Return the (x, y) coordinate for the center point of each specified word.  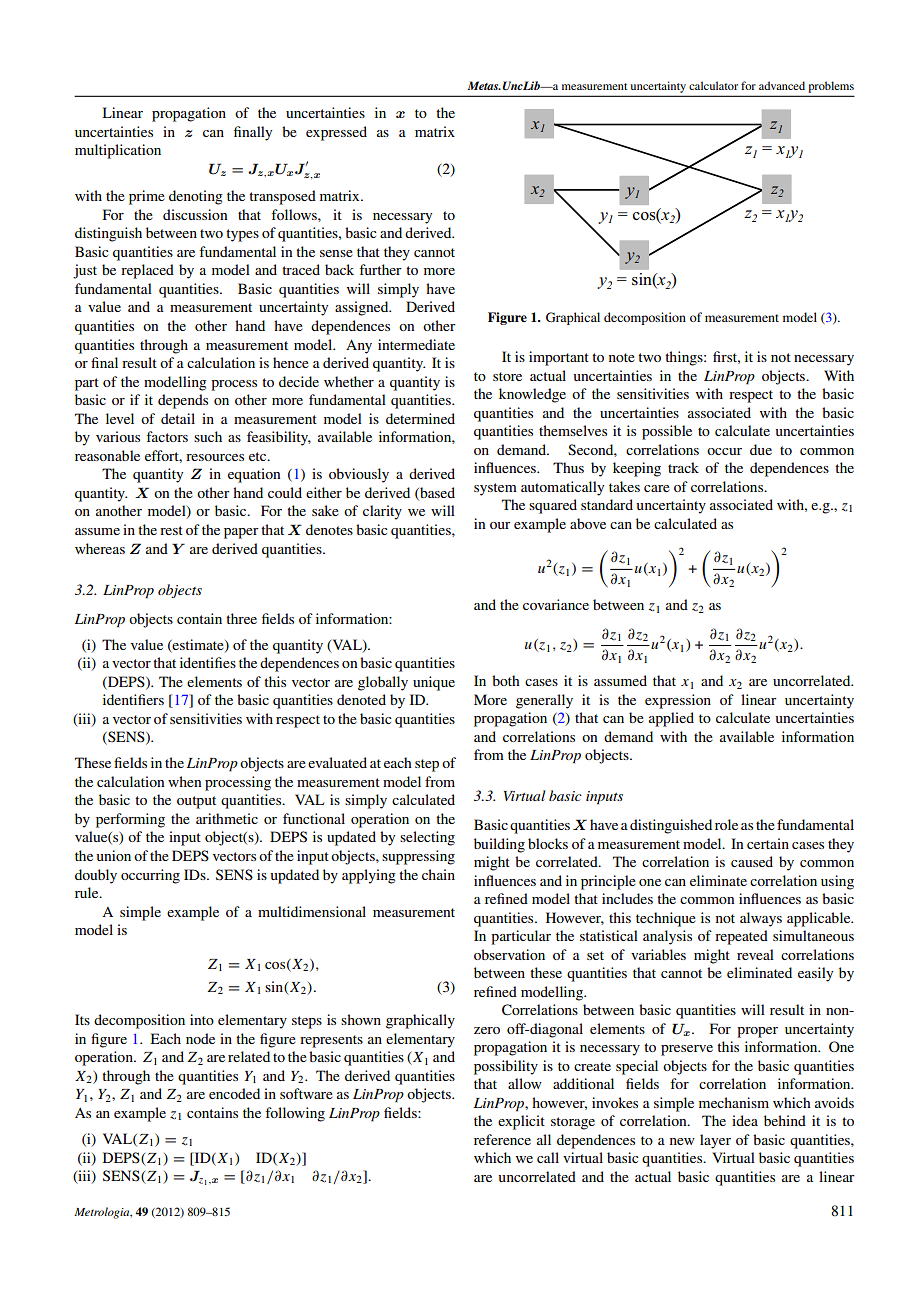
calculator (713, 85)
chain (438, 874)
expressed (336, 133)
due (761, 449)
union (113, 855)
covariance (556, 604)
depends (183, 401)
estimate (198, 645)
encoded (234, 1093)
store (507, 376)
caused (752, 861)
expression (678, 701)
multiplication (118, 151)
